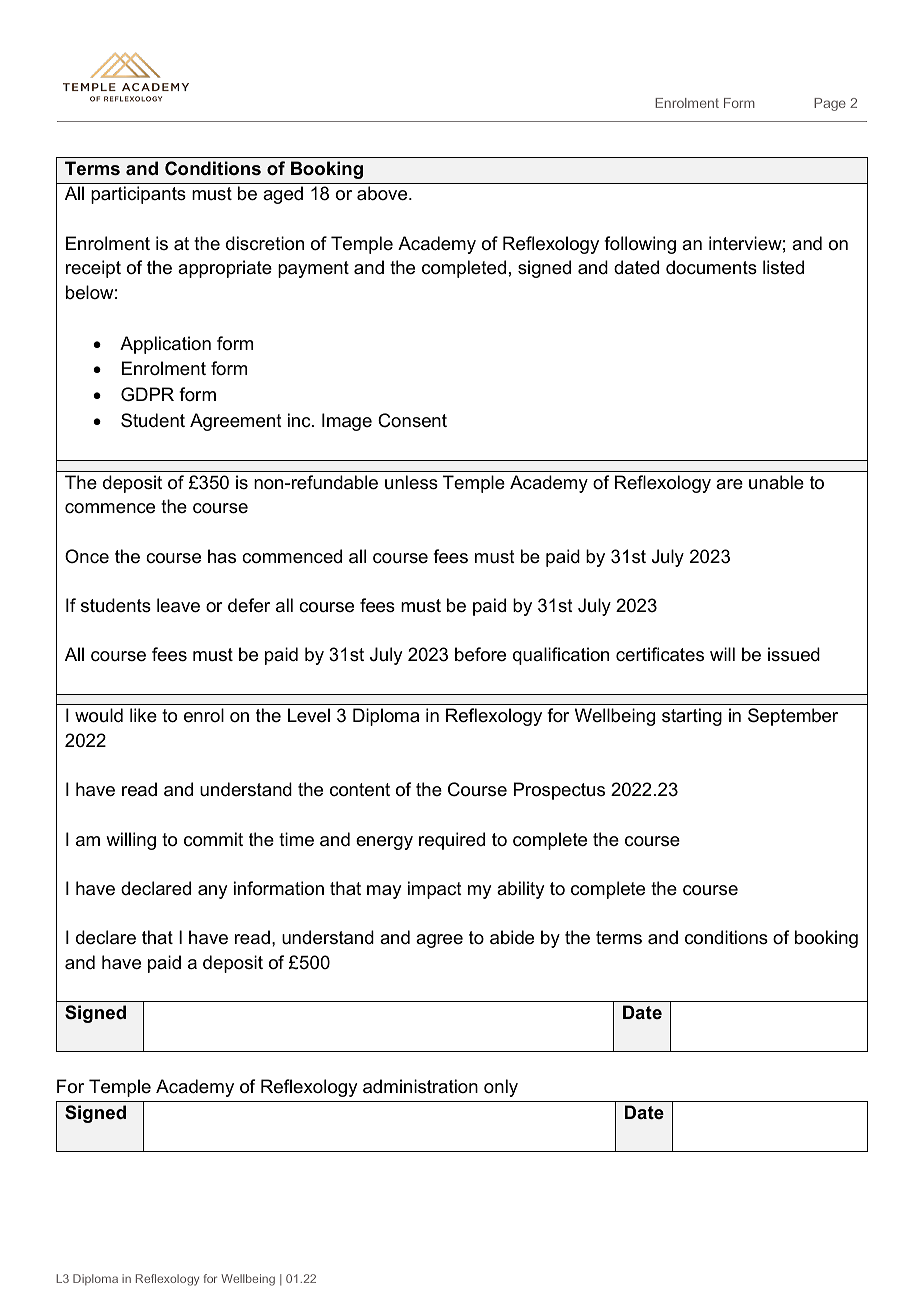 Image resolution: width=924 pixels, height=1308 pixels. What do you see at coordinates (411, 482) in the screenshot?
I see `unless` at bounding box center [411, 482].
